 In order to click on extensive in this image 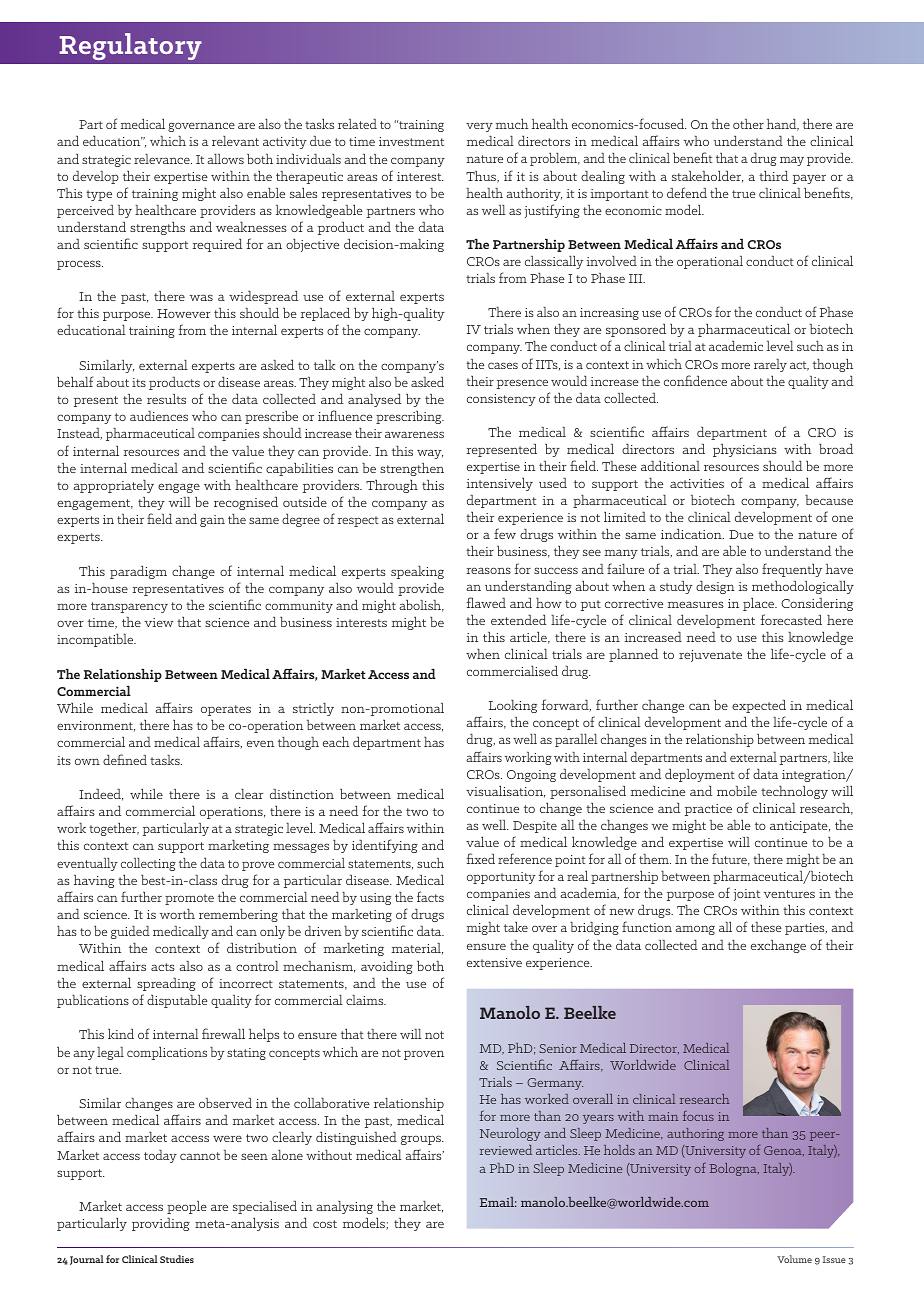, I will do `click(494, 962)`.
